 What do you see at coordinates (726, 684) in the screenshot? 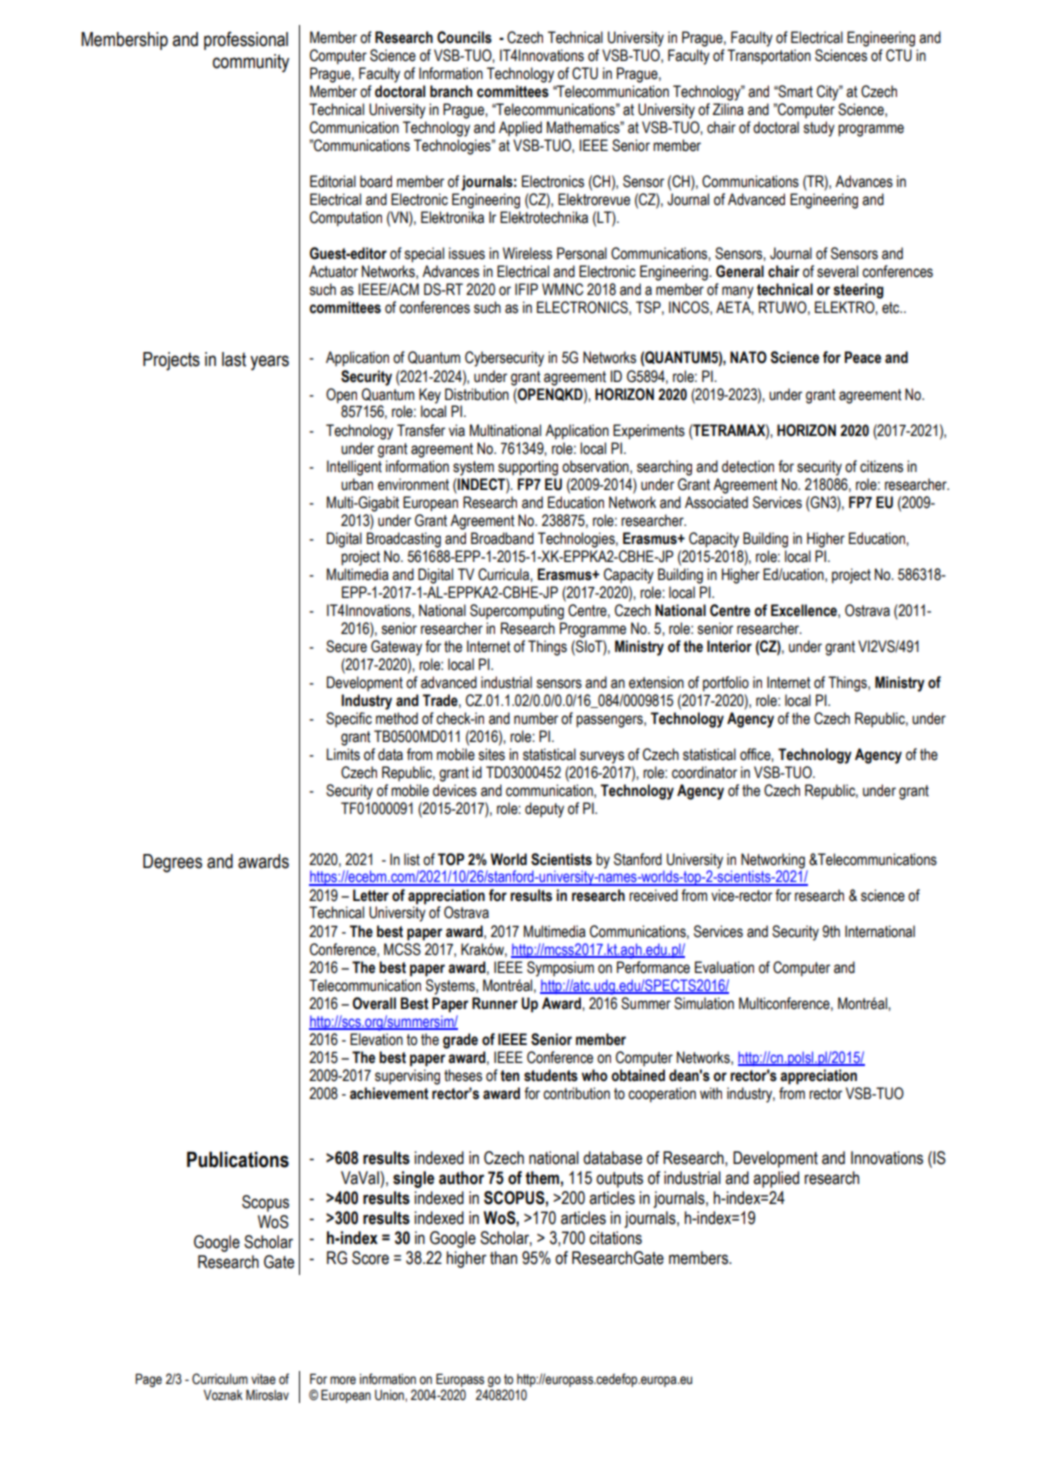
I see `portfolio` at bounding box center [726, 684].
